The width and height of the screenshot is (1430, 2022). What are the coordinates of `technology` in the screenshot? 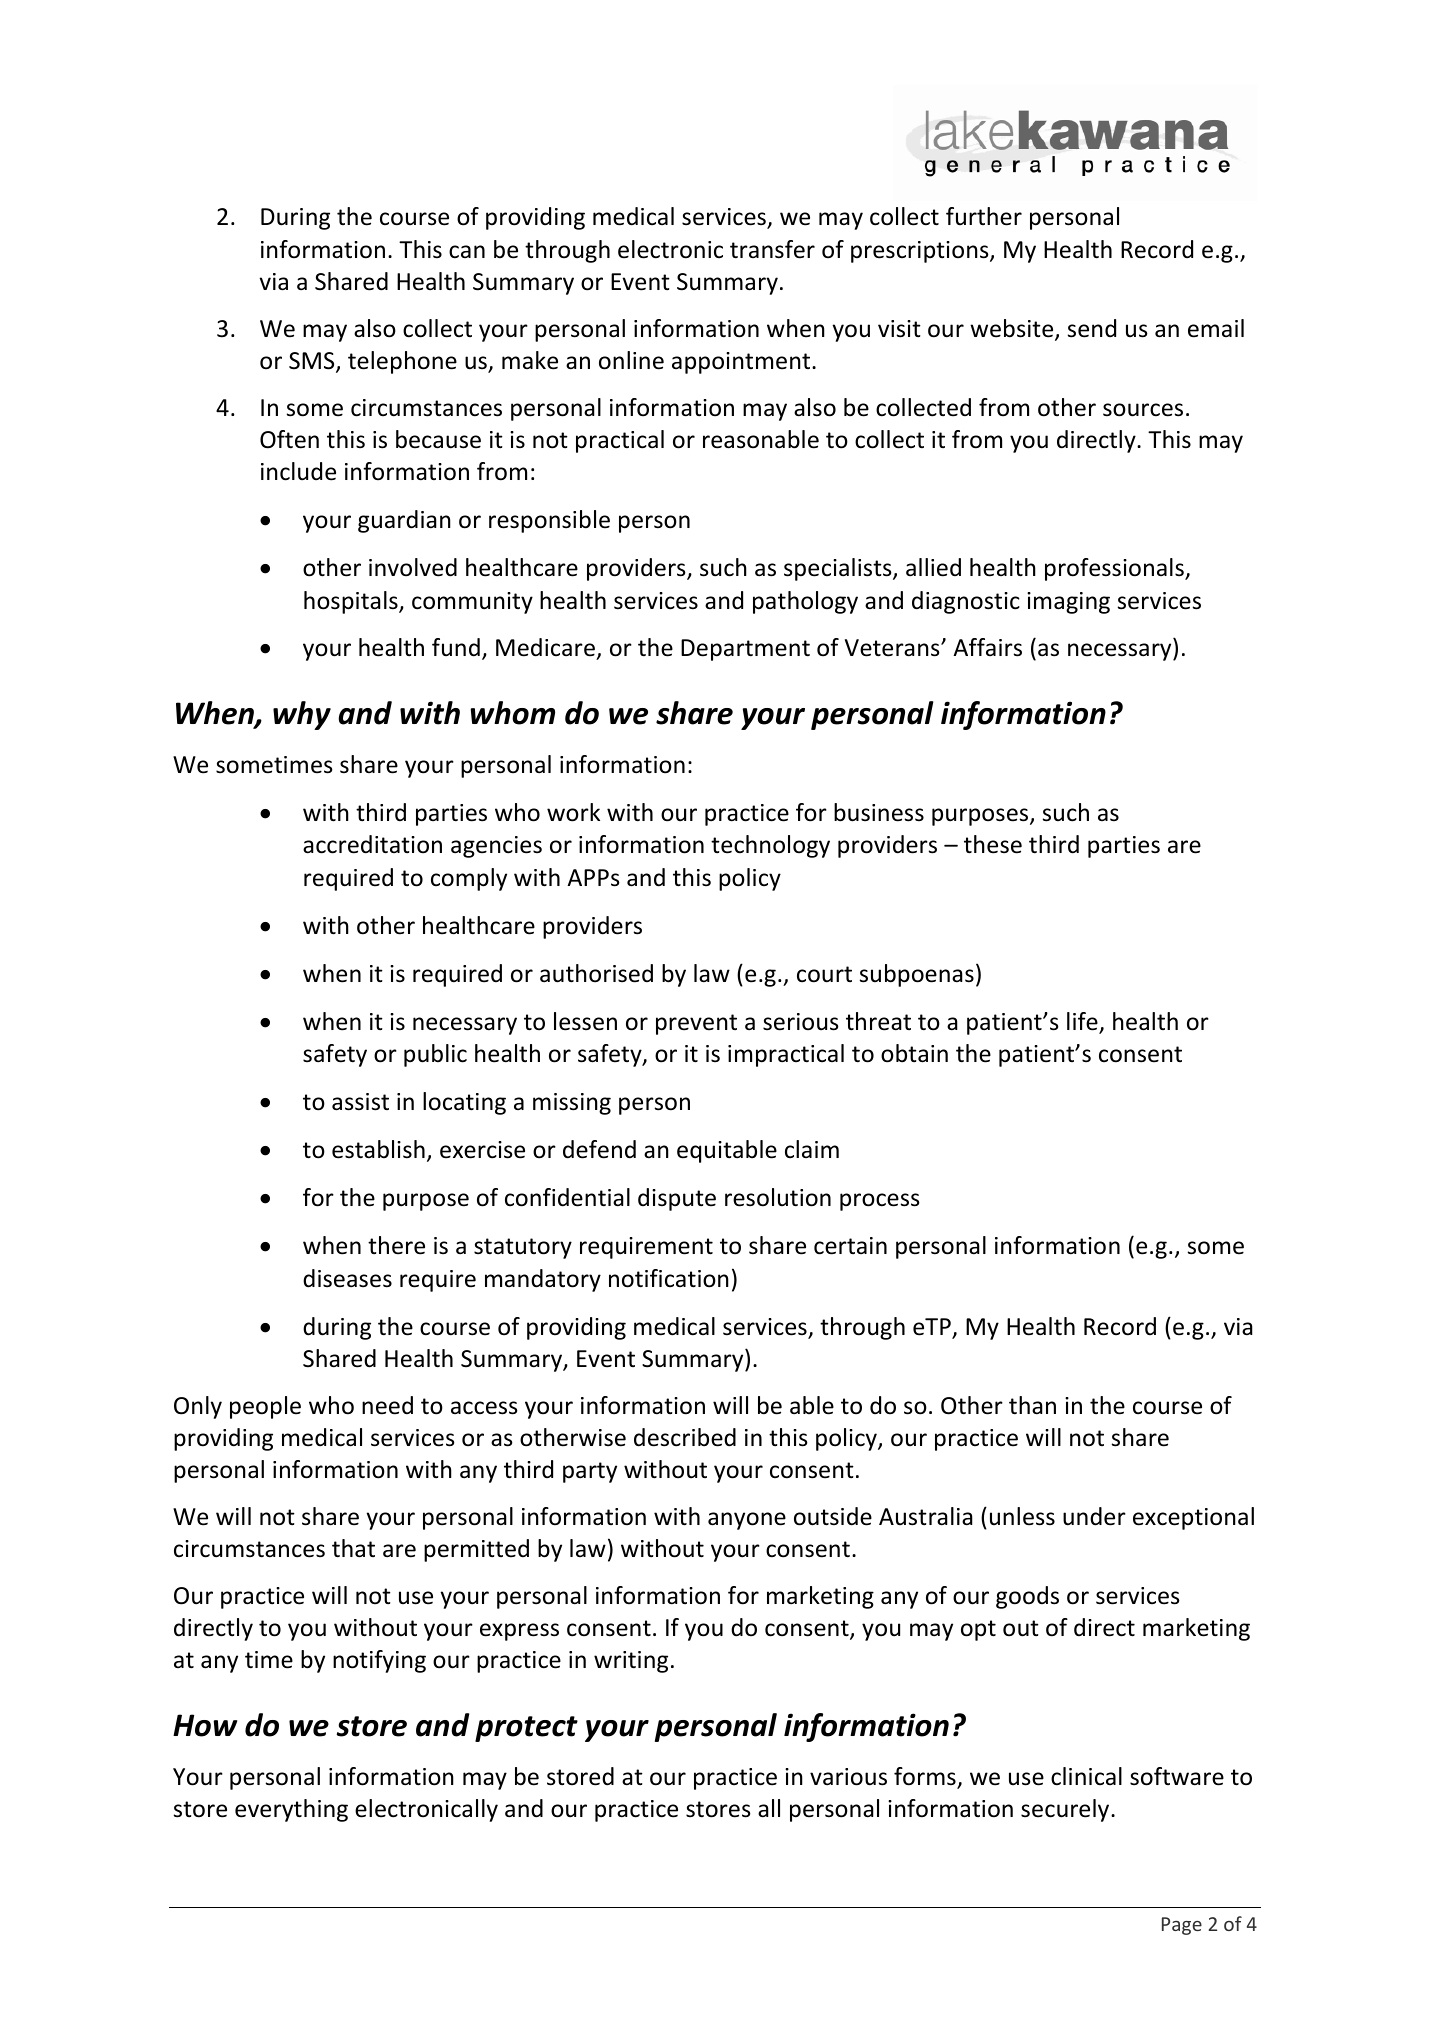 It's located at (770, 846).
